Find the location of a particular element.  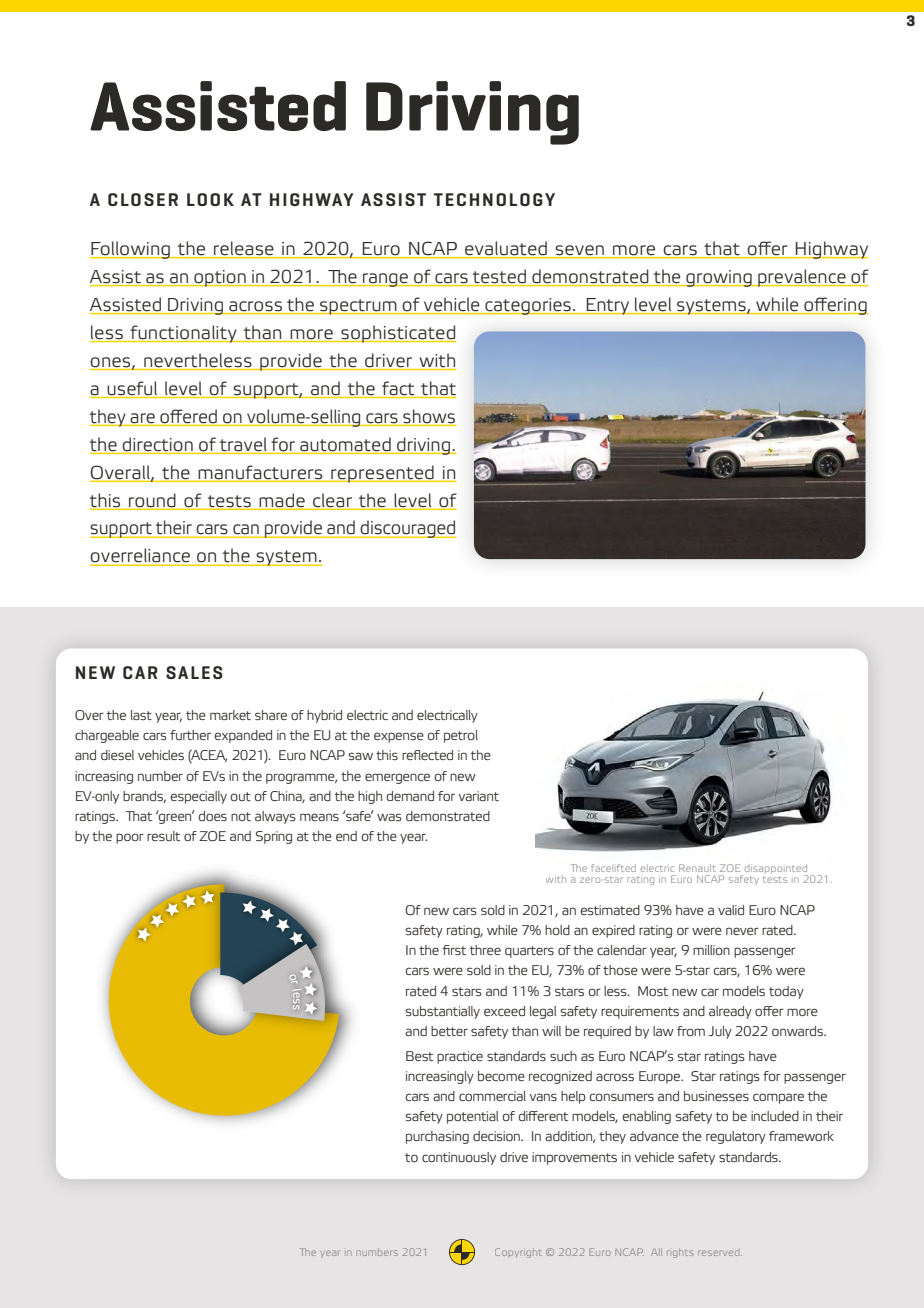

purchasing is located at coordinates (437, 1137).
